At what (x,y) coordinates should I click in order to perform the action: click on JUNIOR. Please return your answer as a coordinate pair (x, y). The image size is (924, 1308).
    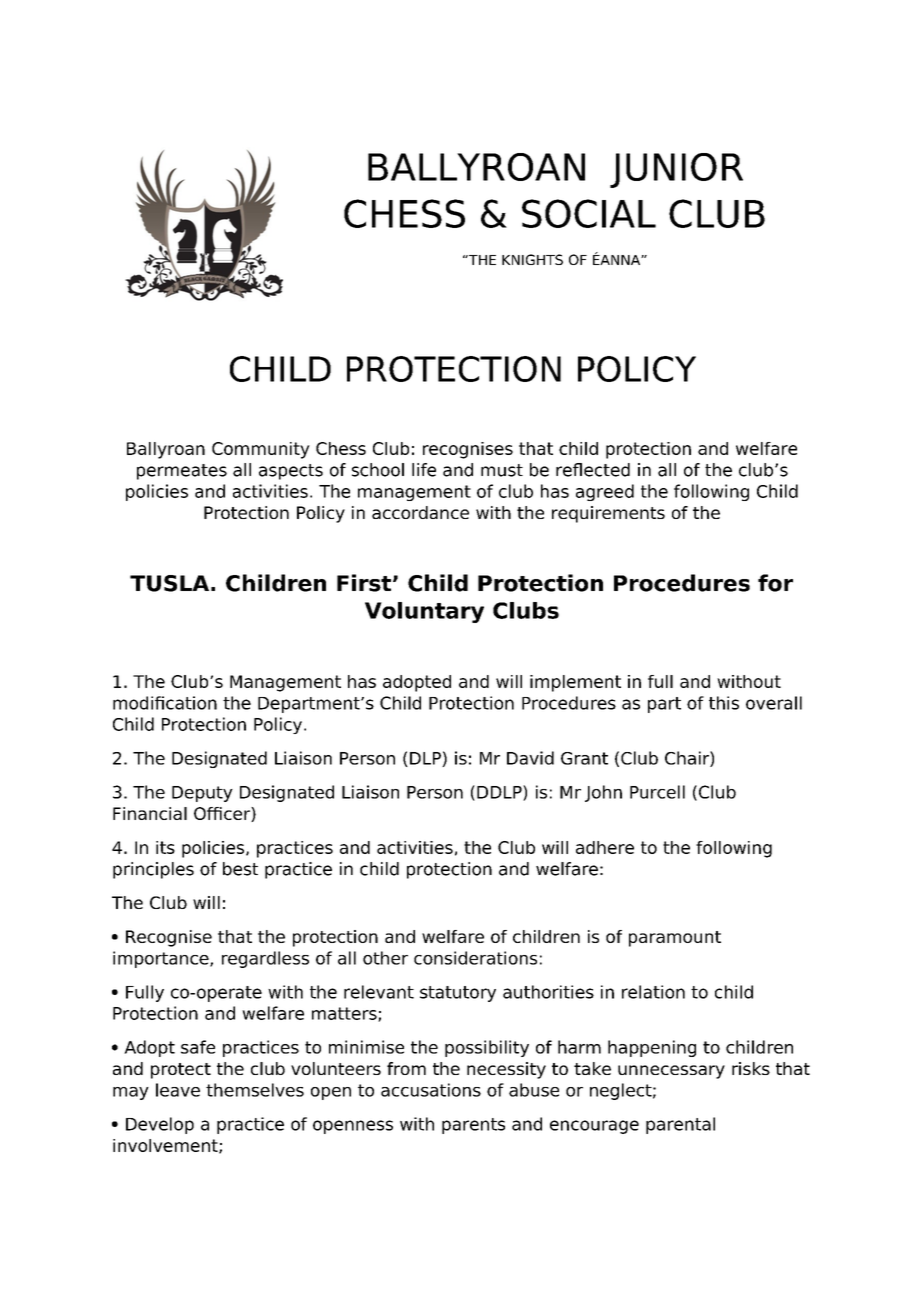
    Looking at the image, I should click on (676, 170).
